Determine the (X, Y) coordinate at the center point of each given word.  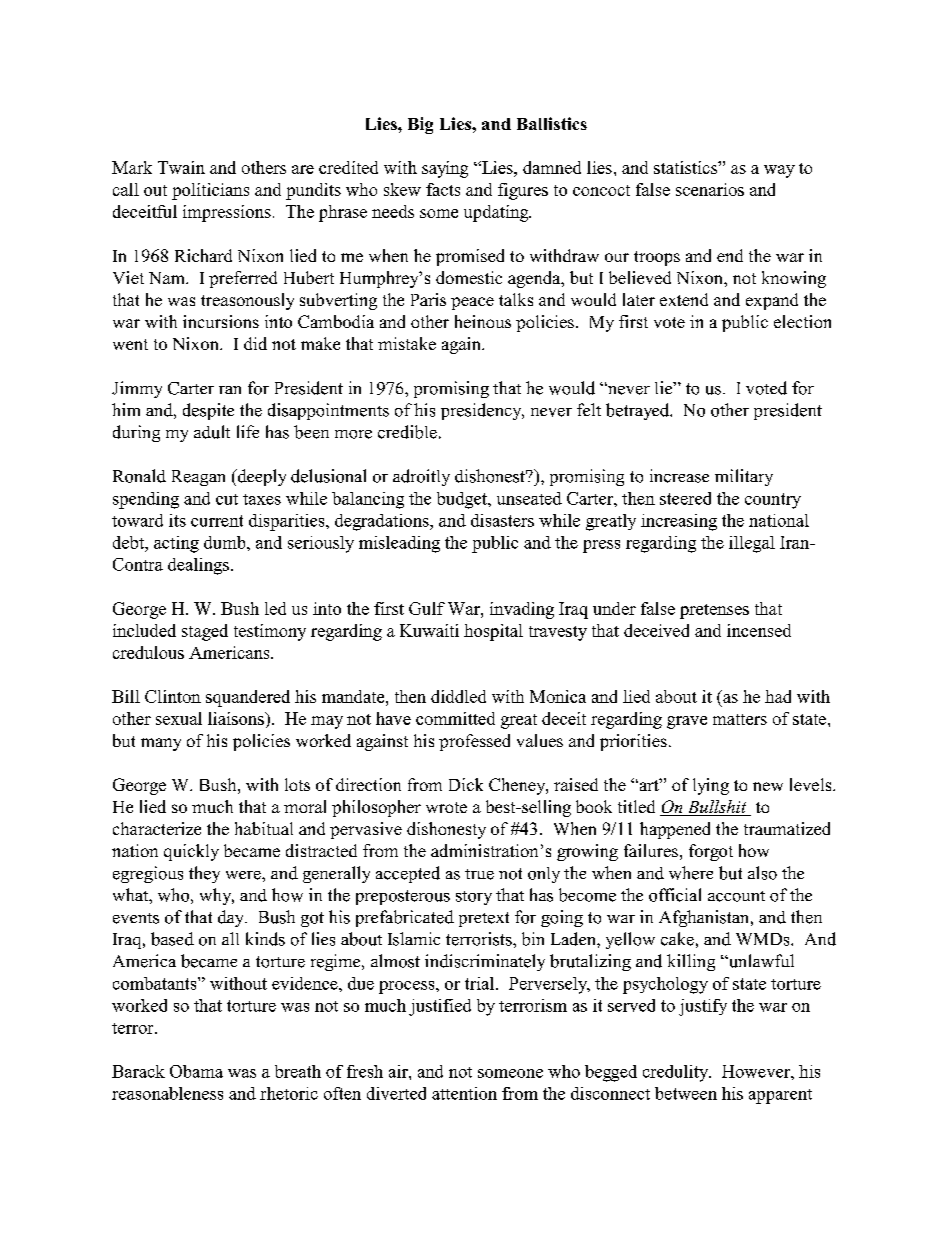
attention (464, 1093)
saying (445, 169)
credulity (677, 1073)
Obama (196, 1071)
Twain (181, 167)
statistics (686, 167)
